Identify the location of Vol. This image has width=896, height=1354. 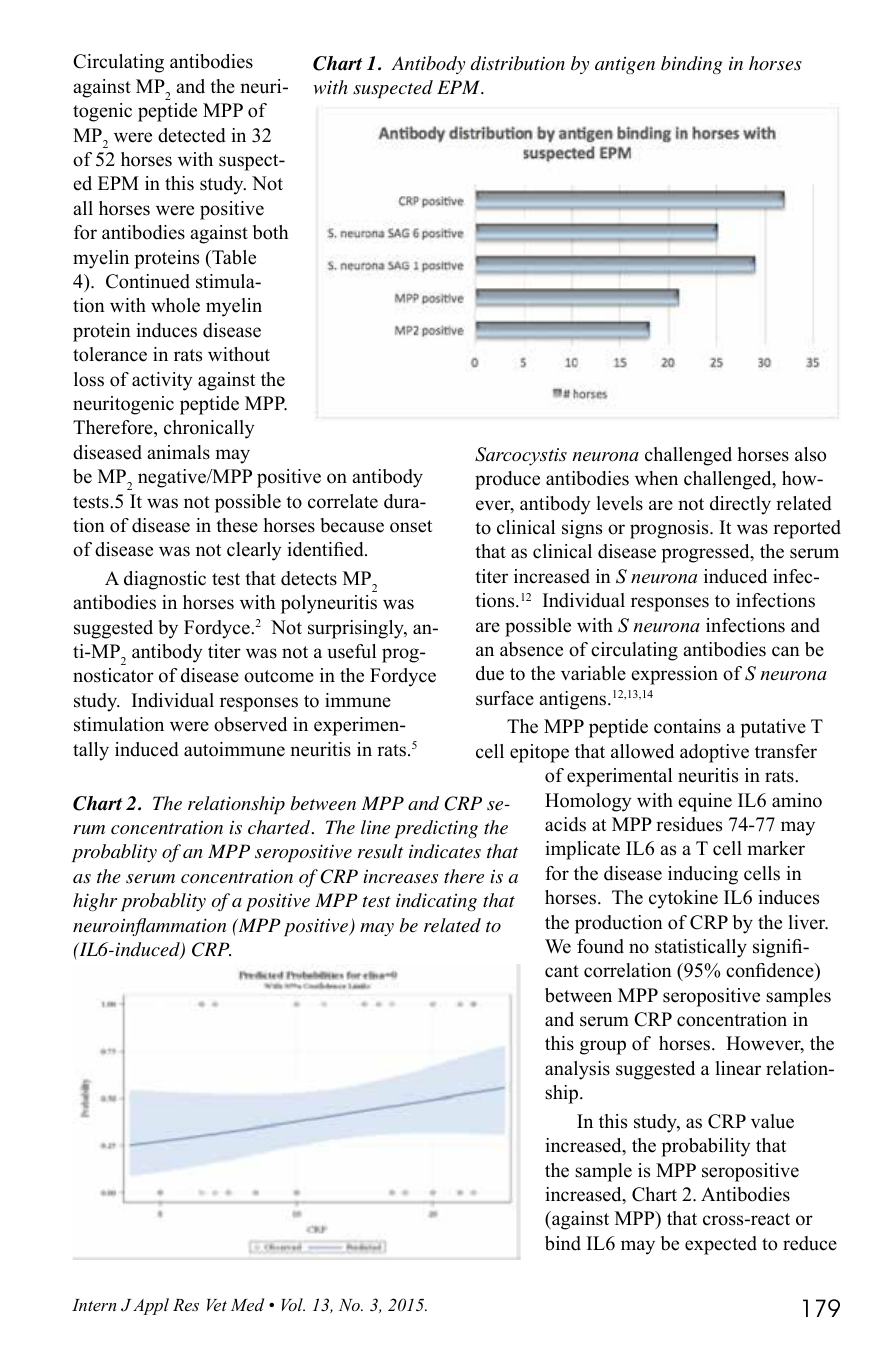
(293, 1304).
